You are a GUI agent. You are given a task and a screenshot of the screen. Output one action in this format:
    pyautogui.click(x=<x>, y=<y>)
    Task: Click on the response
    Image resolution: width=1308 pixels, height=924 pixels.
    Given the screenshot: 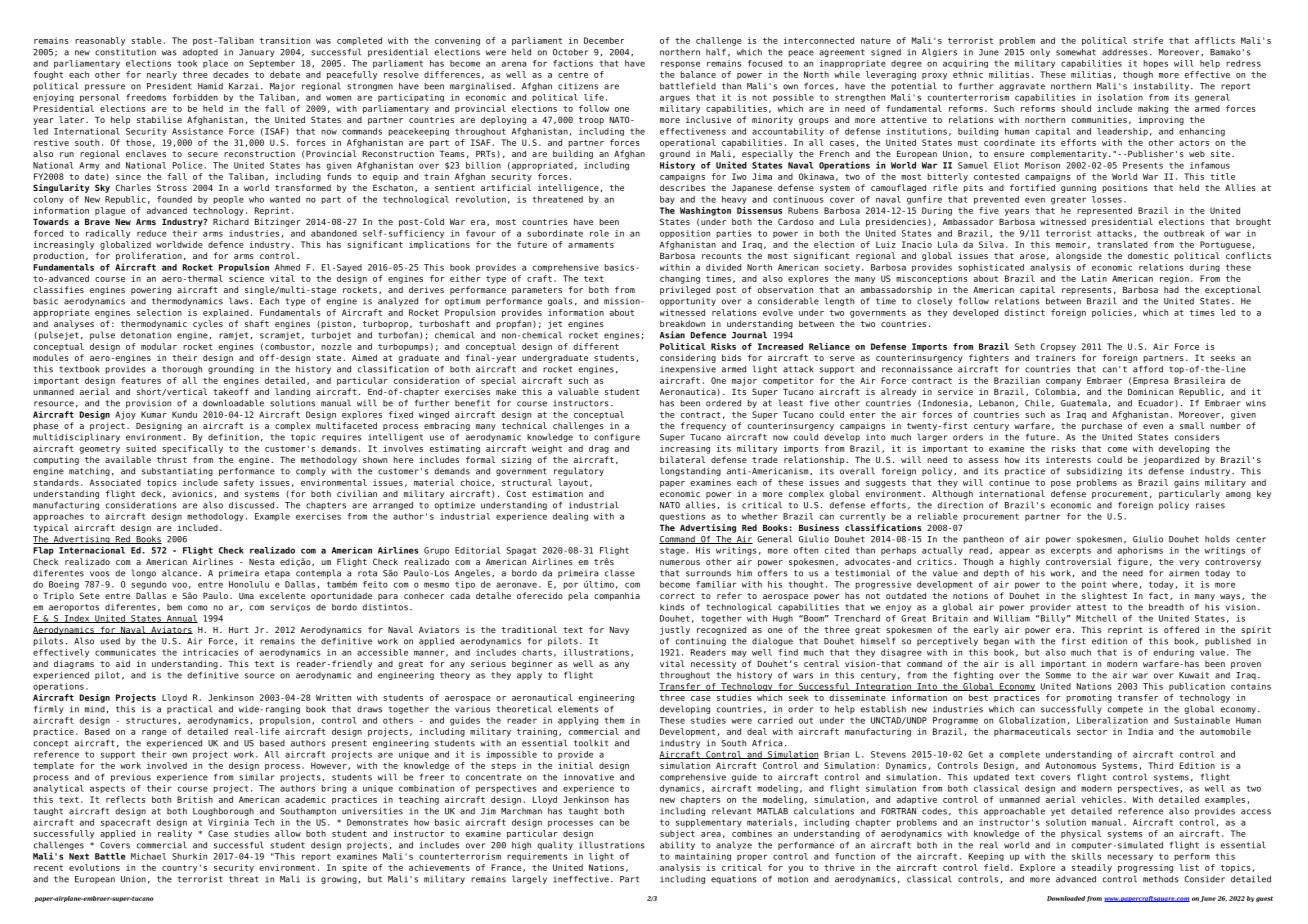 What is the action you would take?
    pyautogui.click(x=680, y=64)
